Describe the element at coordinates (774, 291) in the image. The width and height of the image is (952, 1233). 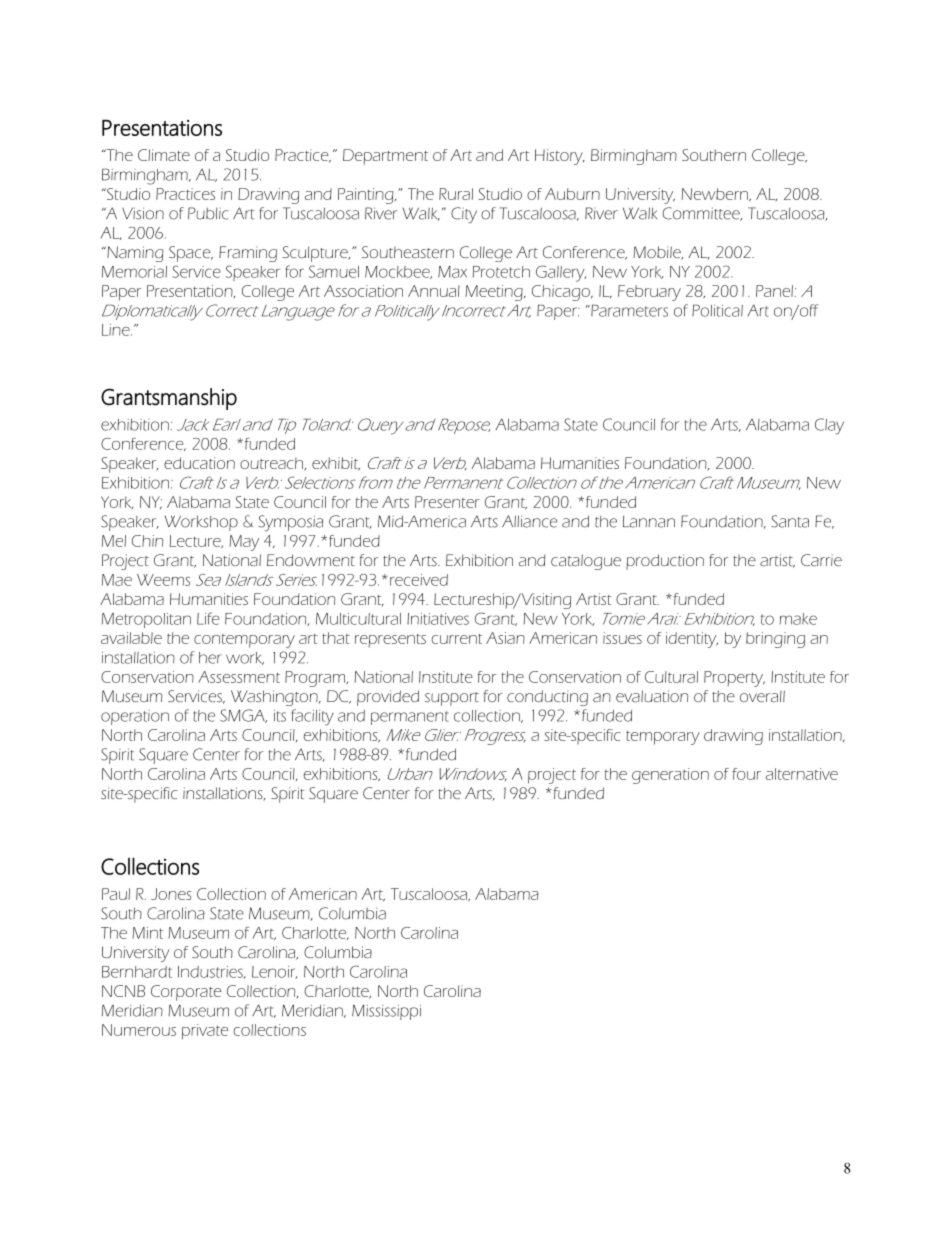
I see `Panel` at that location.
